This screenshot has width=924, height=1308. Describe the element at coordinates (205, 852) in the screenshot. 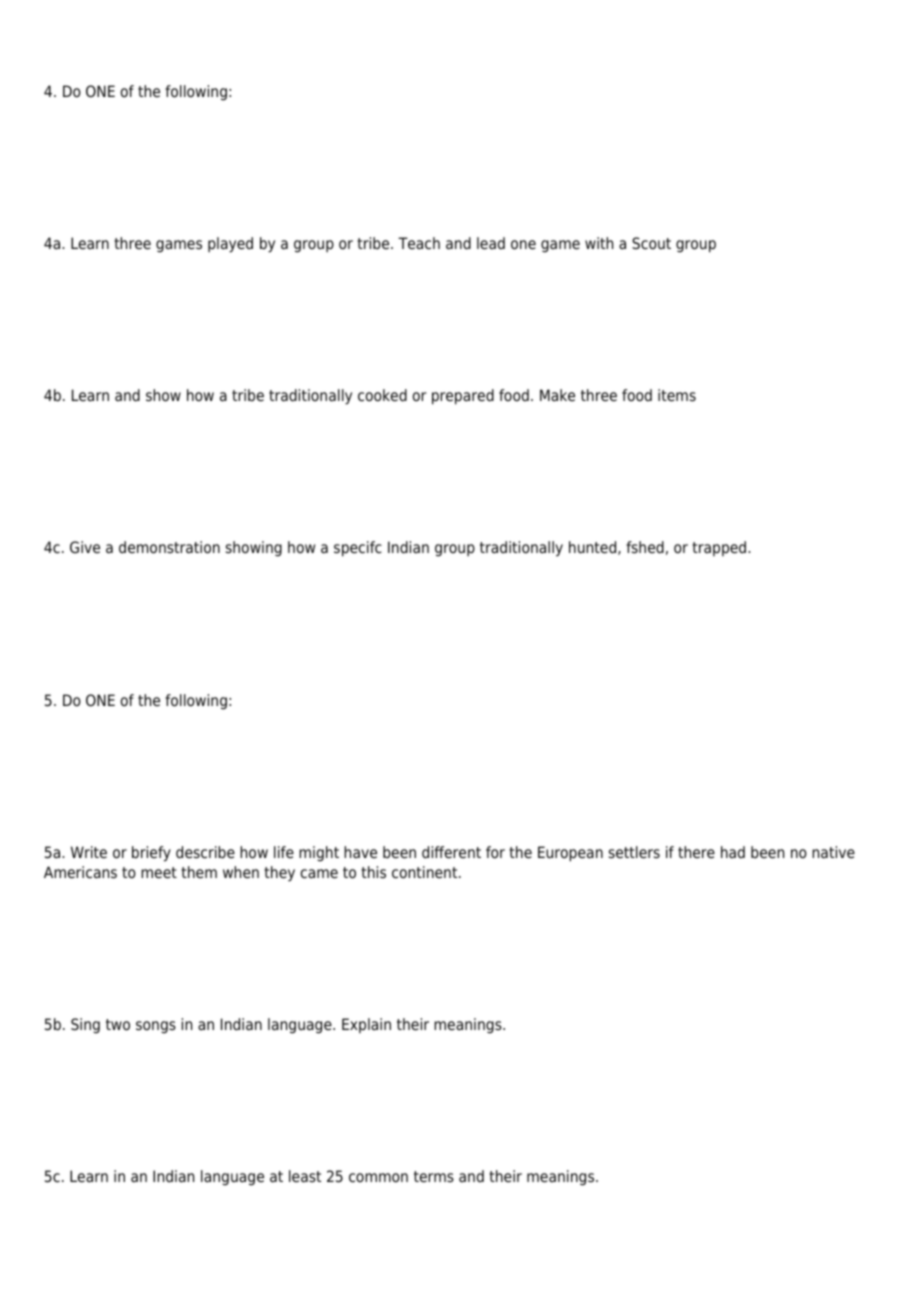

I see `describe` at that location.
